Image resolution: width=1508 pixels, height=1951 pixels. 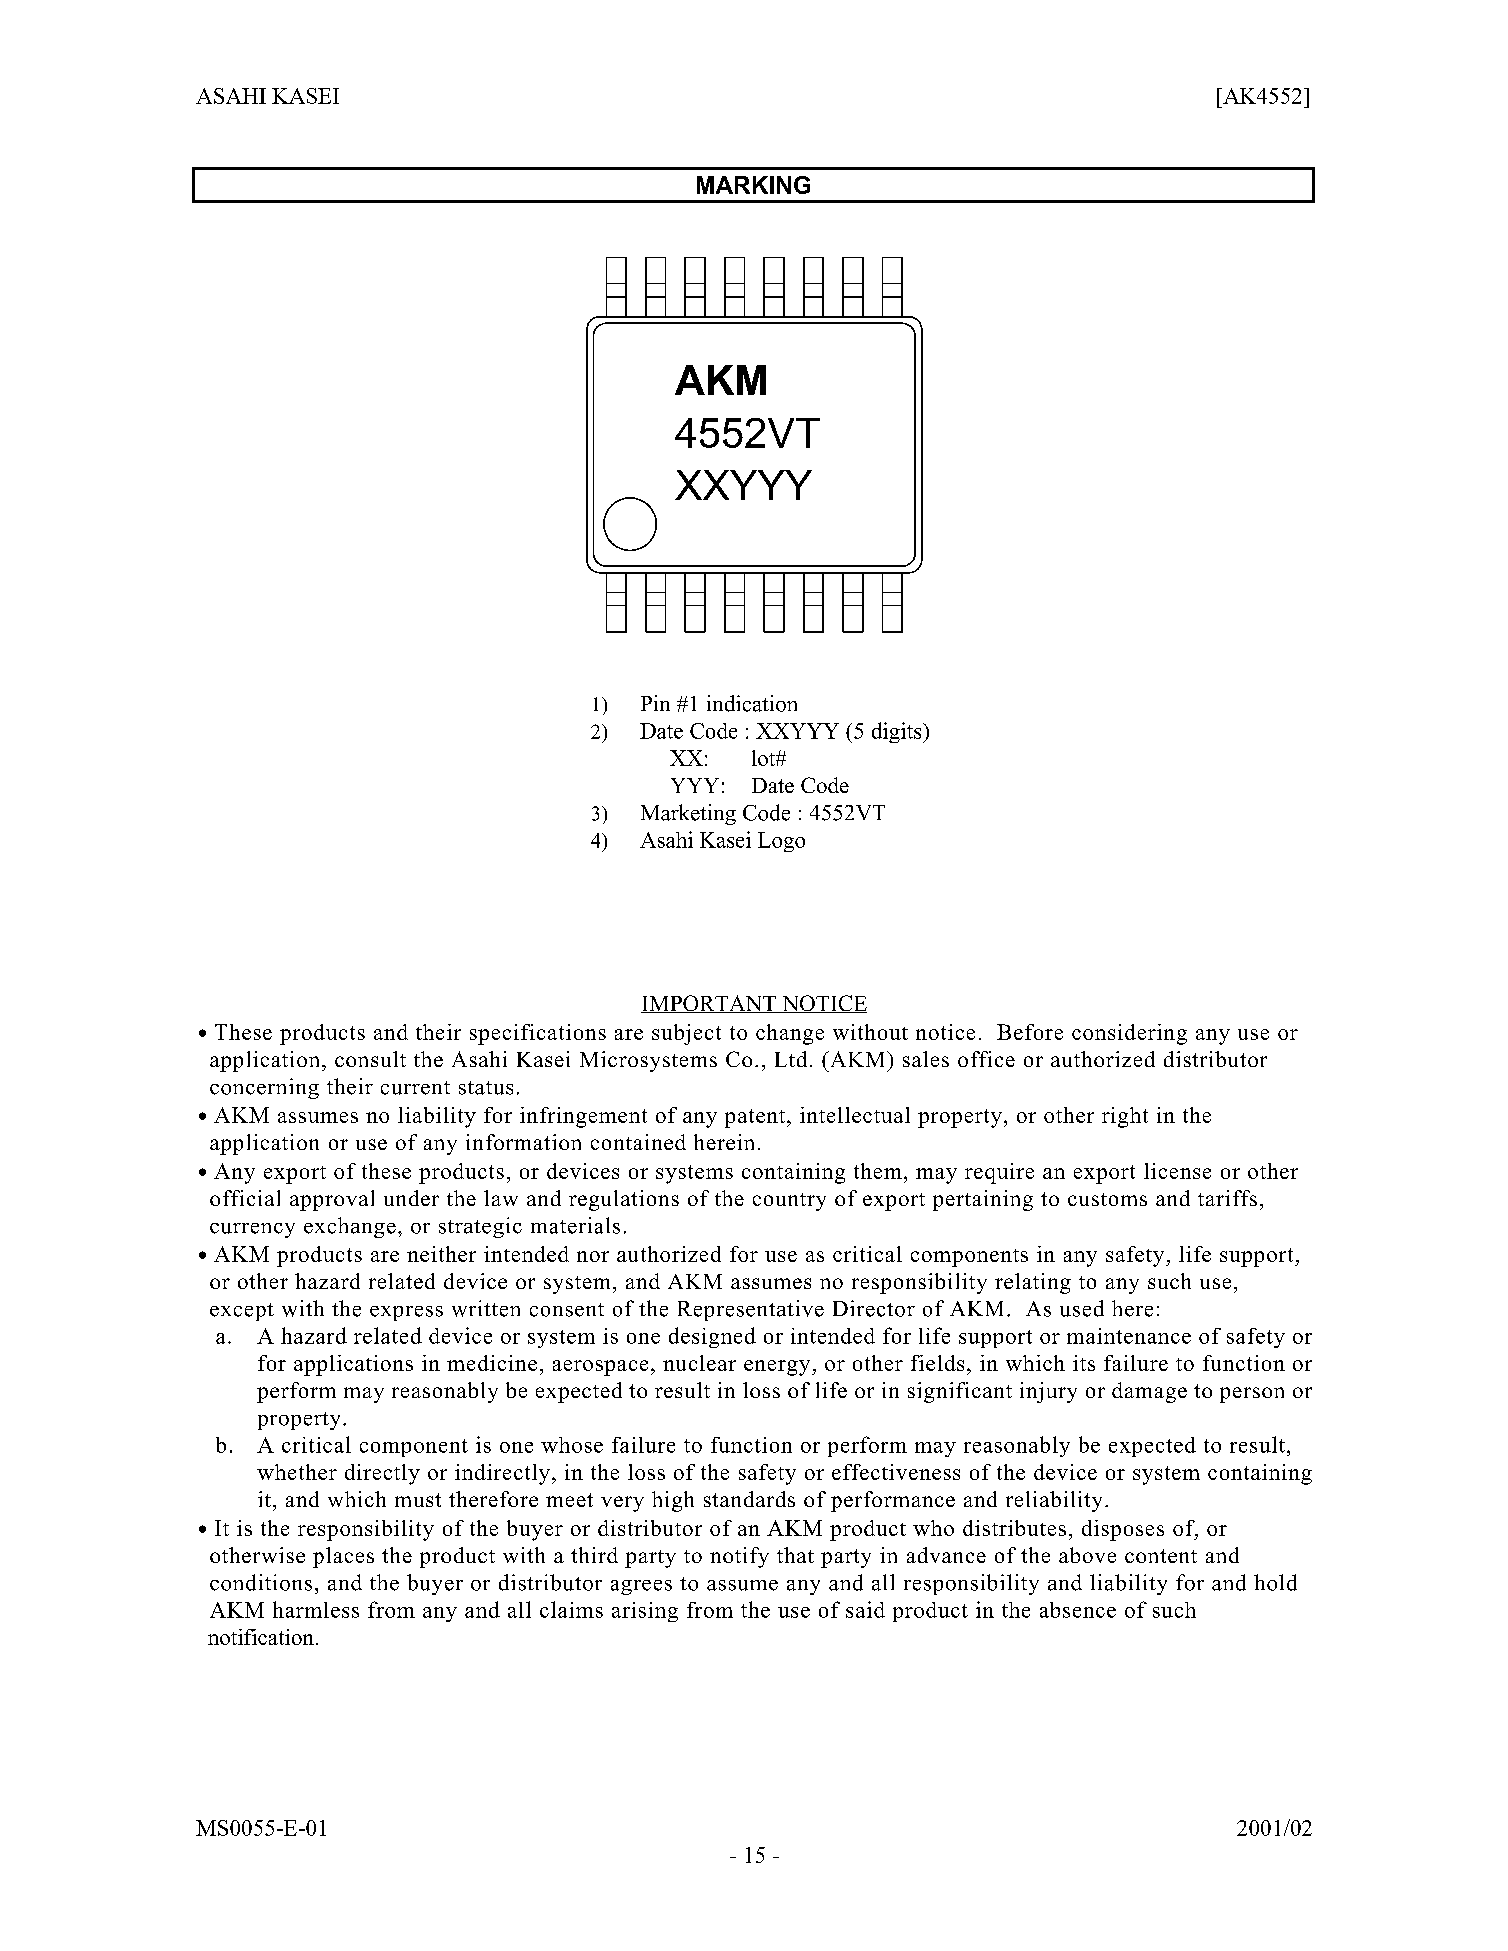 I want to click on MARKING, so click(x=753, y=185).
